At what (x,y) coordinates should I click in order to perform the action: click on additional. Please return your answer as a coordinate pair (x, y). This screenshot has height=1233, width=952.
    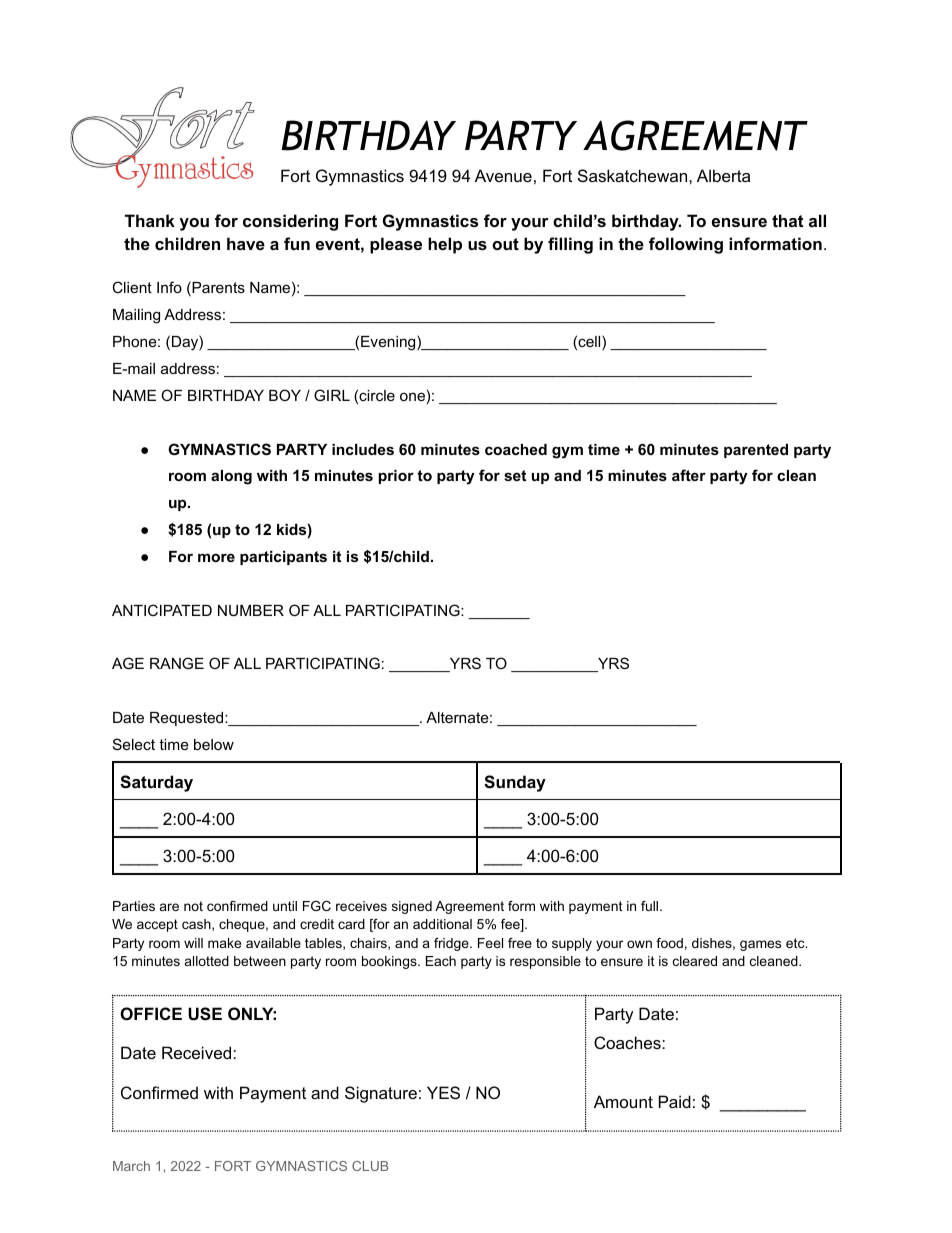
    Looking at the image, I should click on (442, 924).
